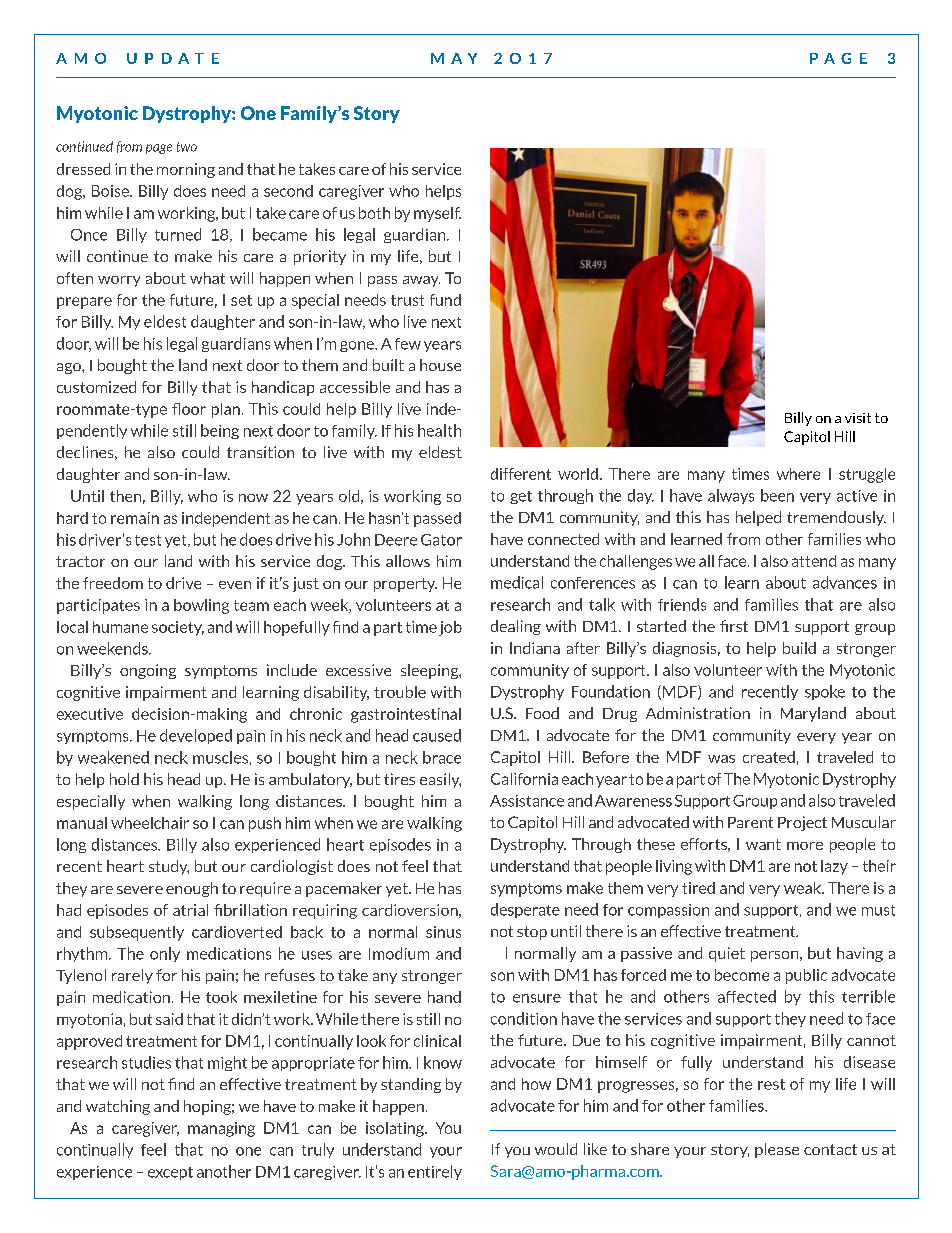 The image size is (952, 1233). What do you see at coordinates (858, 418) in the screenshot?
I see `visit` at bounding box center [858, 418].
